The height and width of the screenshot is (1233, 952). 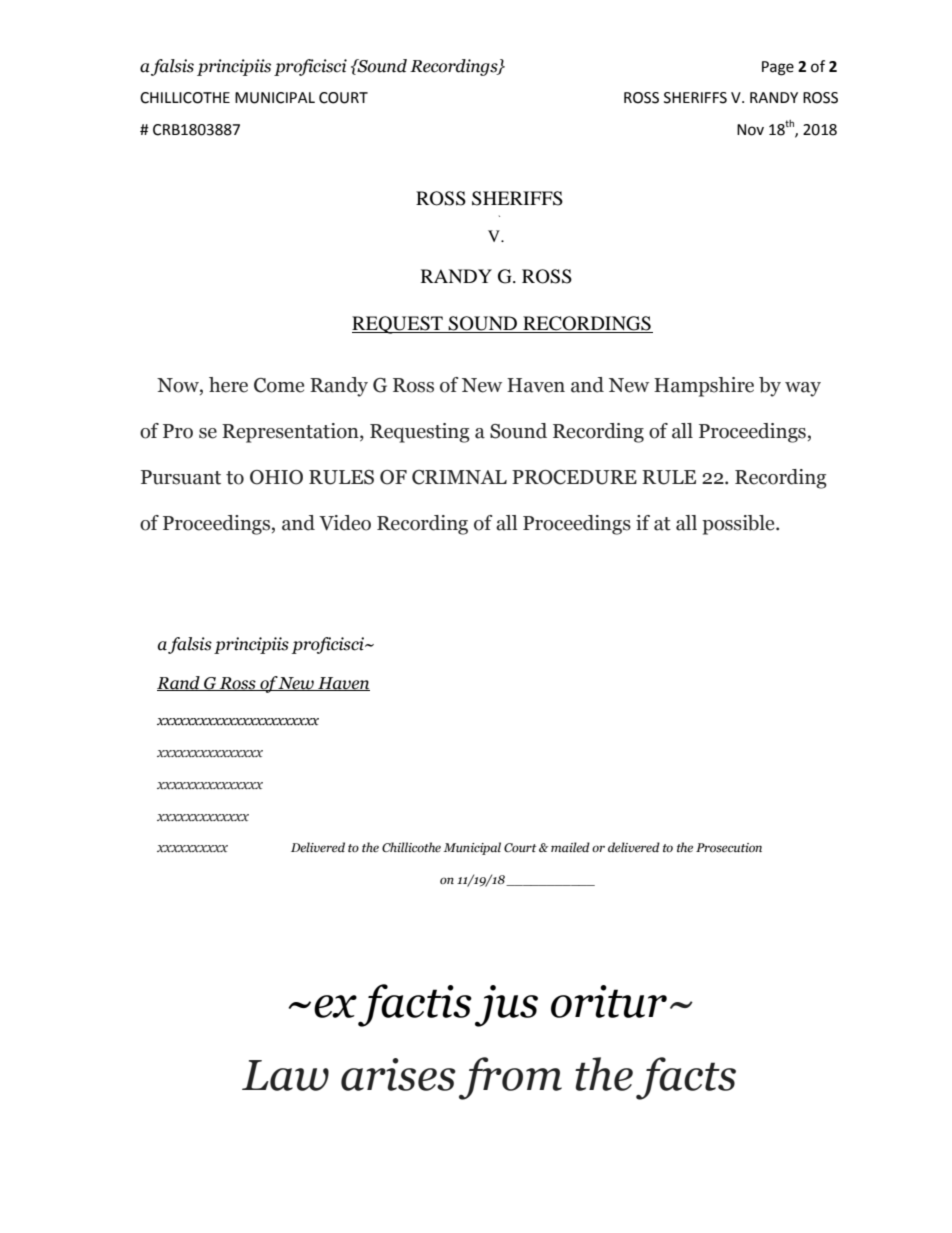 What do you see at coordinates (686, 1078) in the screenshot?
I see `facts` at bounding box center [686, 1078].
